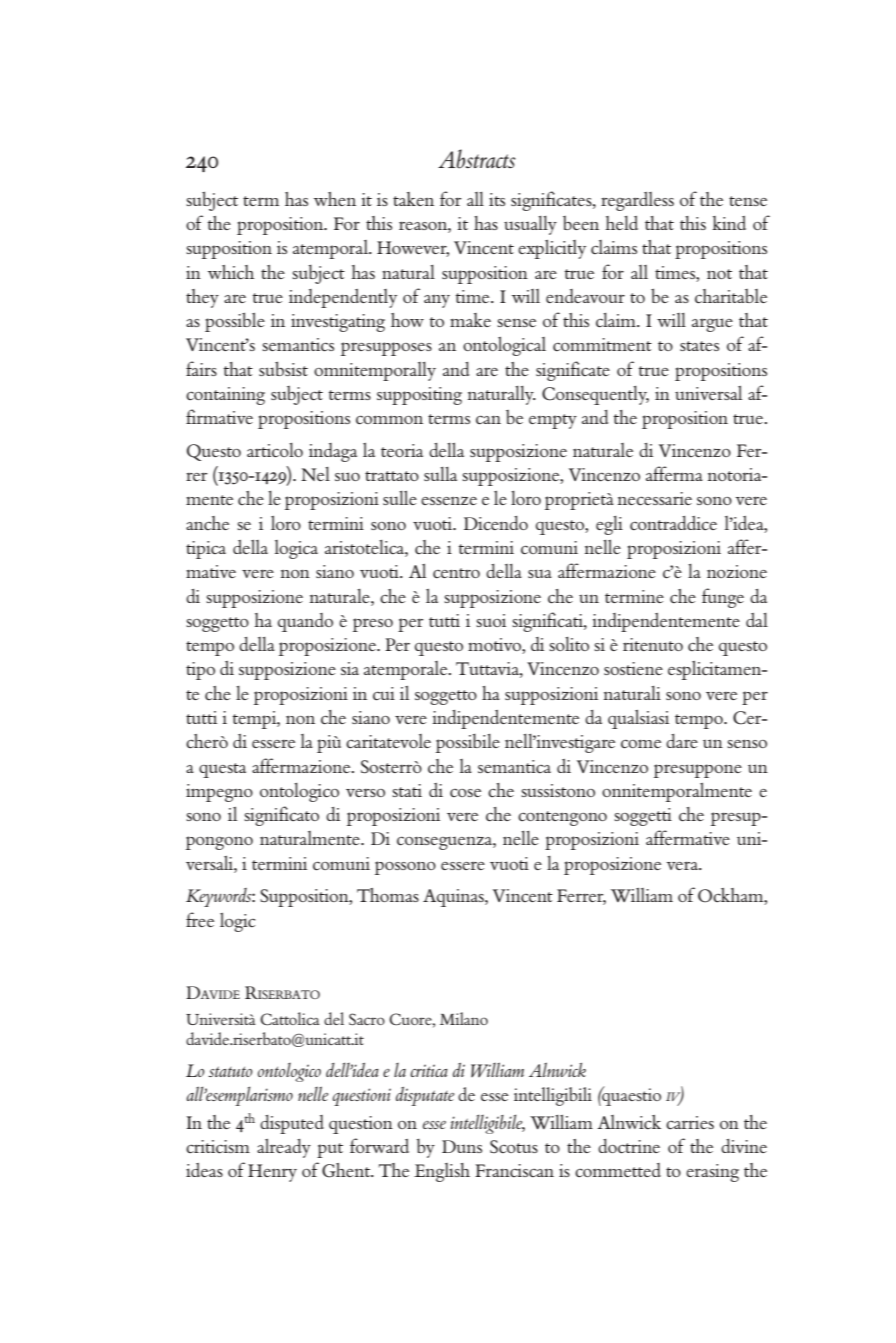 The width and height of the image is (896, 1343). I want to click on when, so click(335, 199).
